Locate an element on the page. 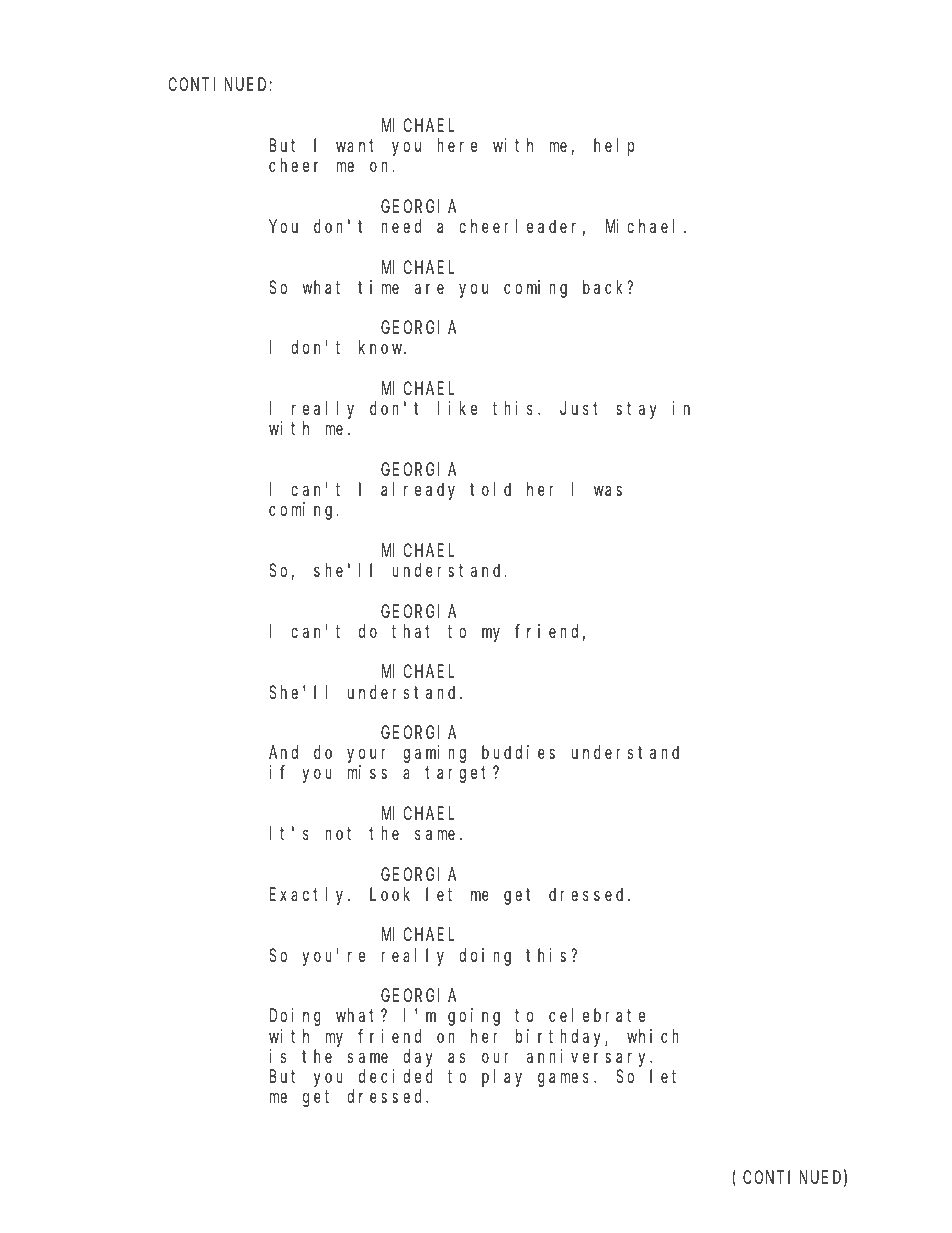  was is located at coordinates (608, 491).
